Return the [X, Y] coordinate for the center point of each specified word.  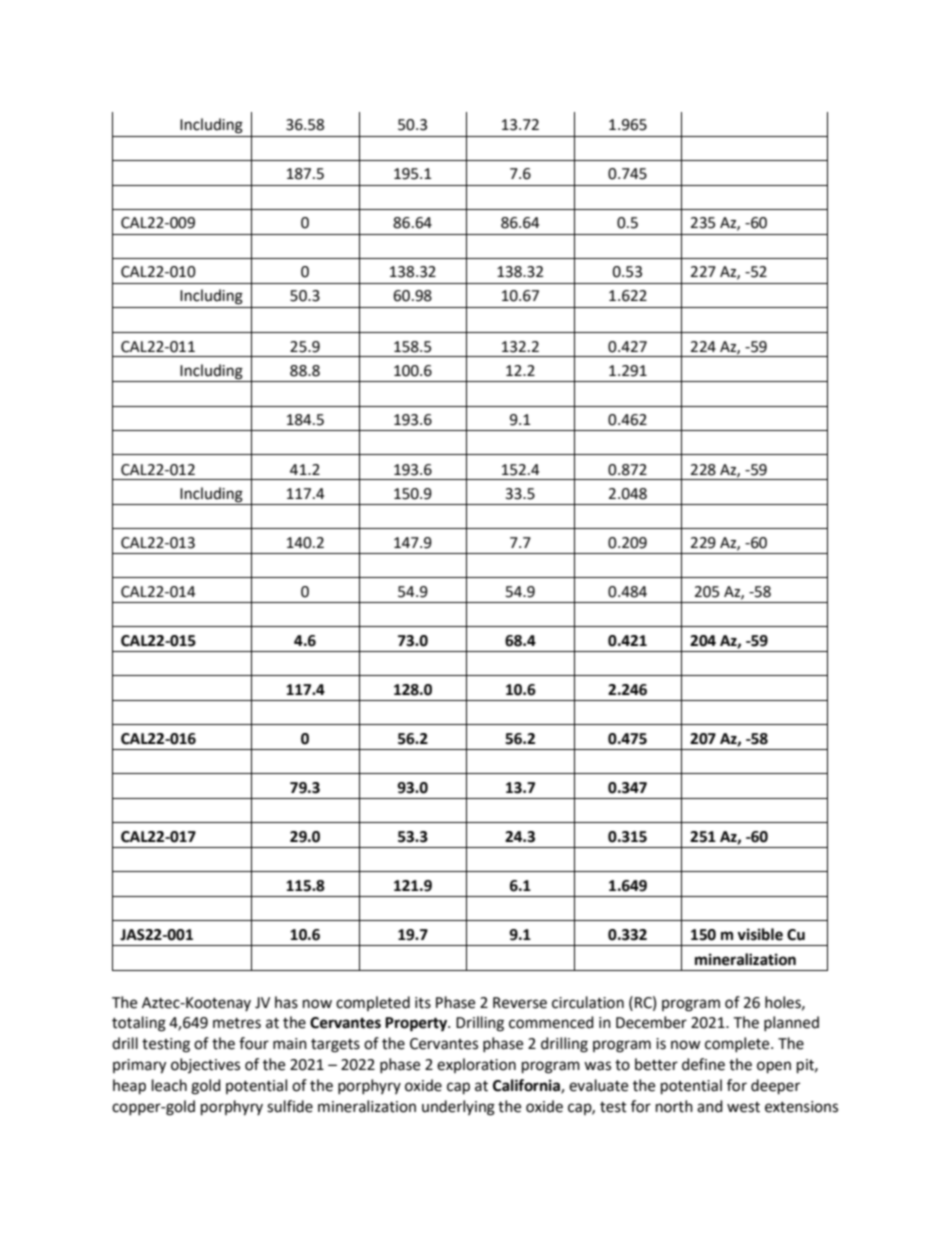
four [254, 1043]
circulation [588, 1002]
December [651, 1022]
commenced [551, 1022]
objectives [205, 1065]
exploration [476, 1065]
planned [791, 1023]
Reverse [520, 1003]
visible [760, 934]
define [703, 1064]
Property [417, 1024]
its [423, 1003]
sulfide [290, 1106]
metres [237, 1023]
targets [335, 1046]
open [774, 1067]
